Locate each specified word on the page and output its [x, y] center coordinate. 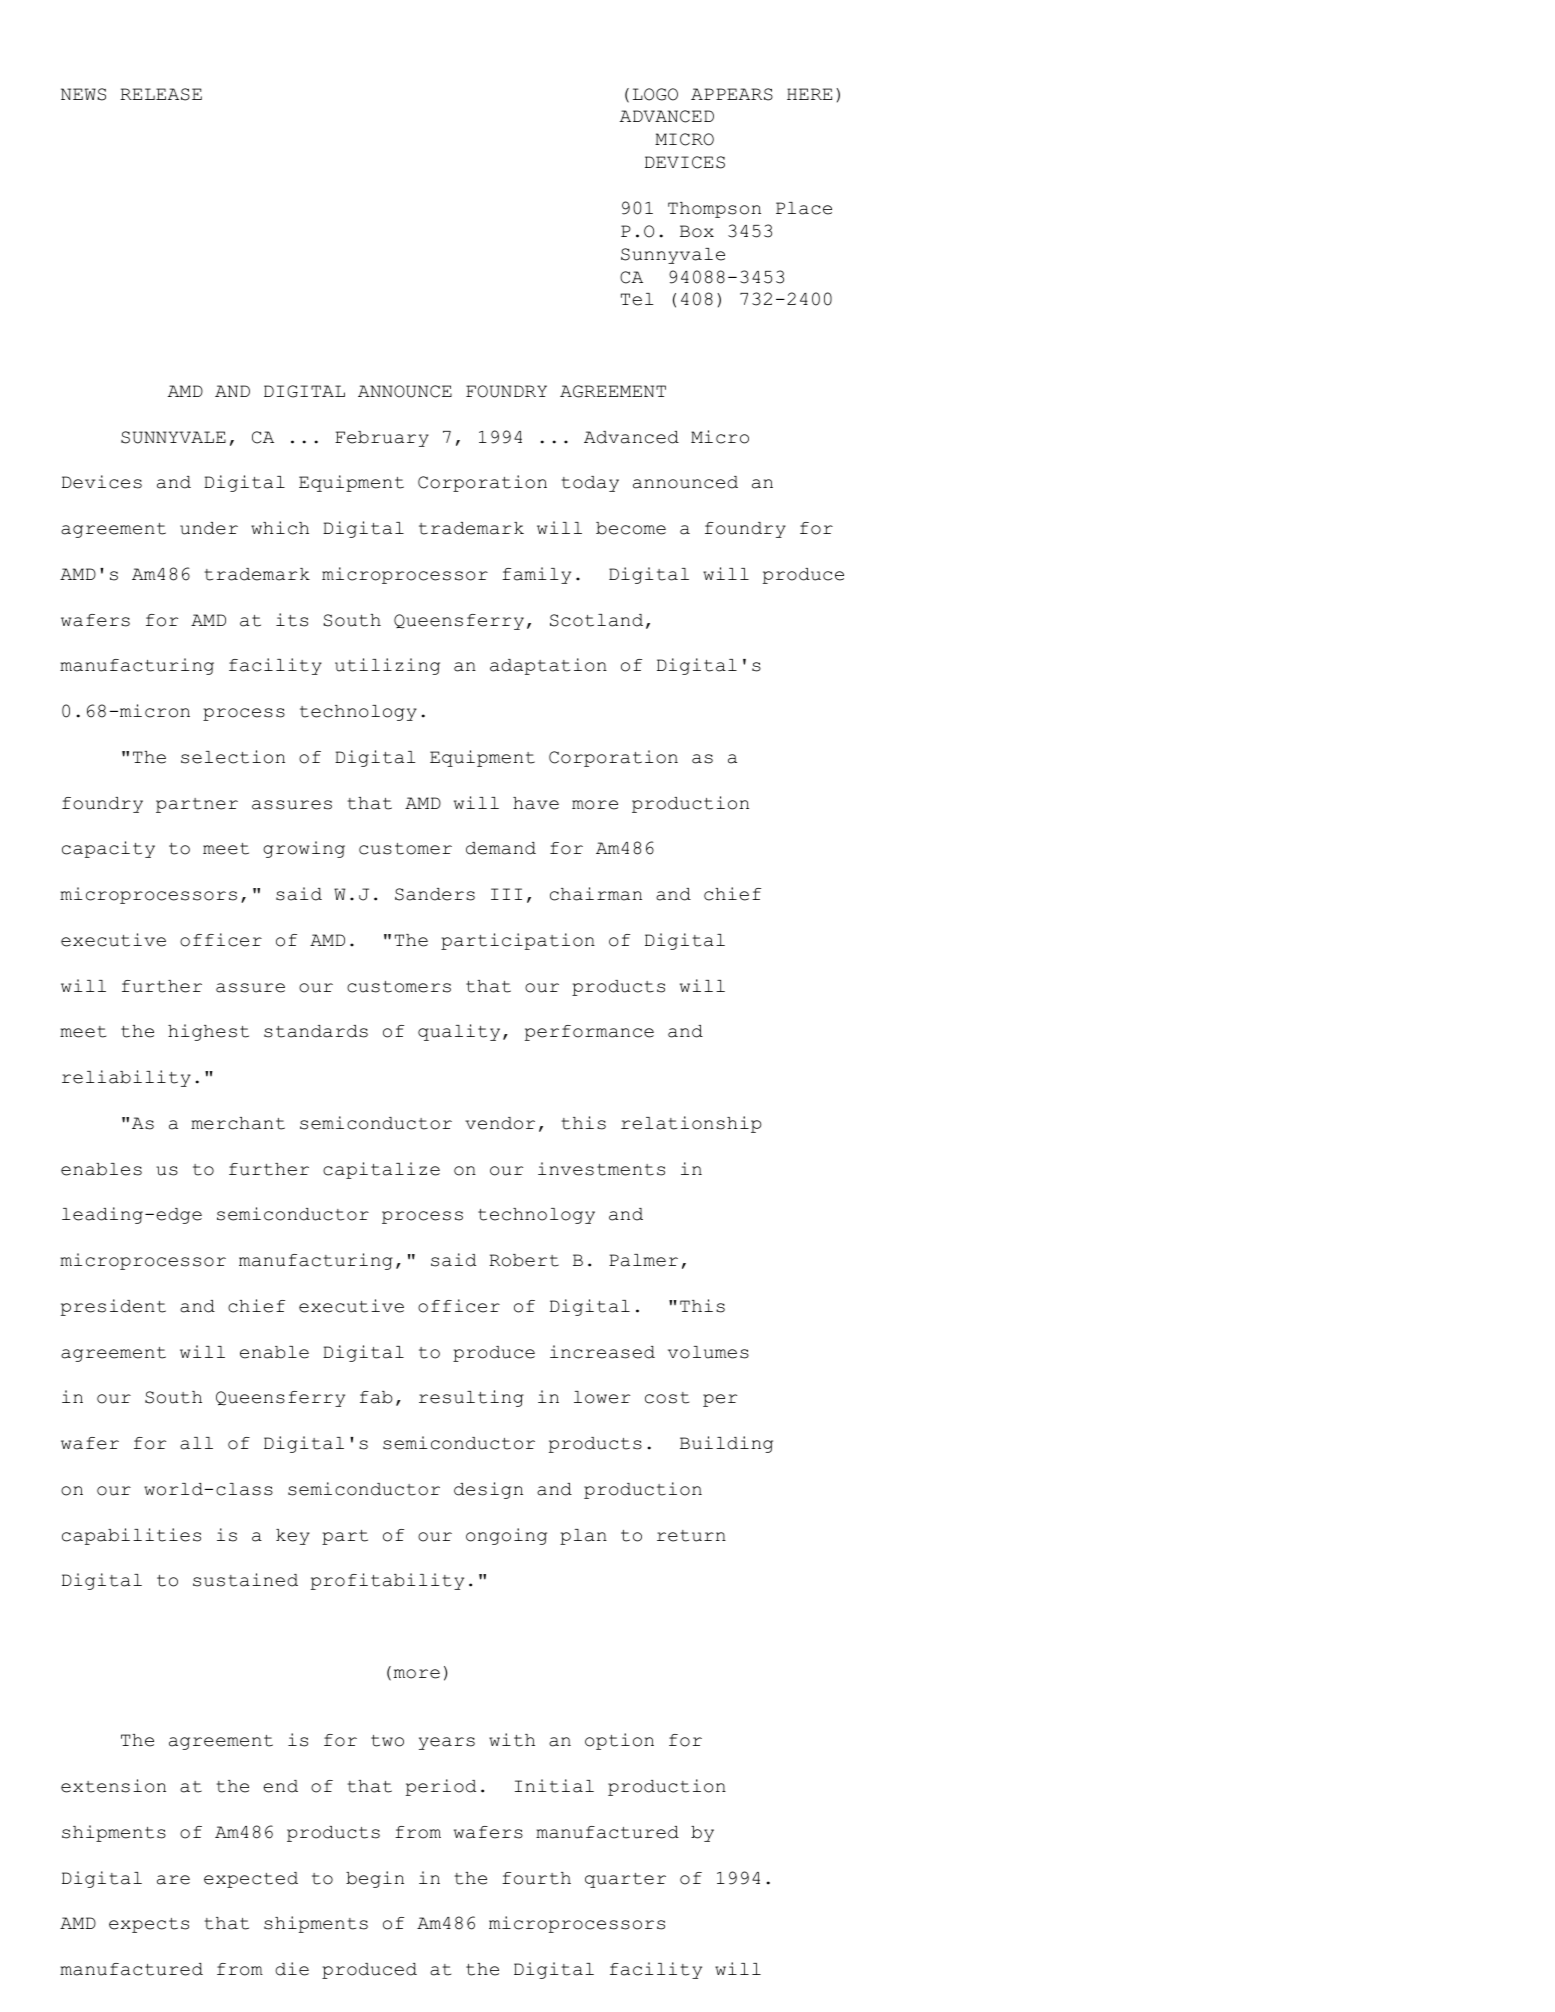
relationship [691, 1124]
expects [149, 1925]
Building [726, 1444]
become [631, 528]
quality [459, 1032]
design [488, 1490]
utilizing [387, 666]
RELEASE [161, 94]
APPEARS [732, 94]
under [209, 528]
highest [208, 1032]
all [196, 1443]
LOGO [655, 94]
